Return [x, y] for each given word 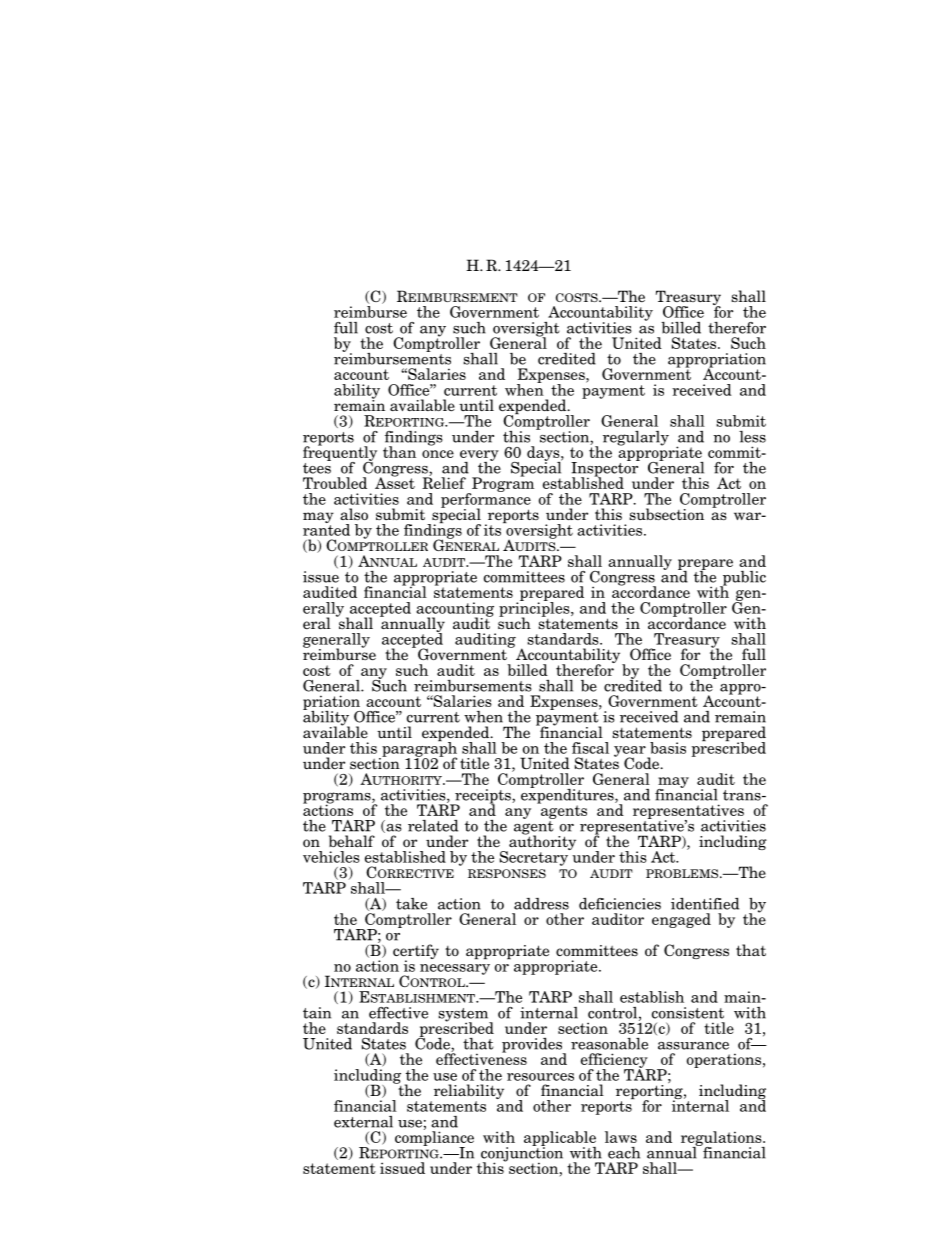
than [399, 452]
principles [535, 609]
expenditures [568, 796]
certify [416, 953]
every [479, 456]
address [541, 904]
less [752, 437]
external [363, 1122]
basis [668, 748]
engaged [681, 920]
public [743, 579]
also [354, 514]
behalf [352, 841]
